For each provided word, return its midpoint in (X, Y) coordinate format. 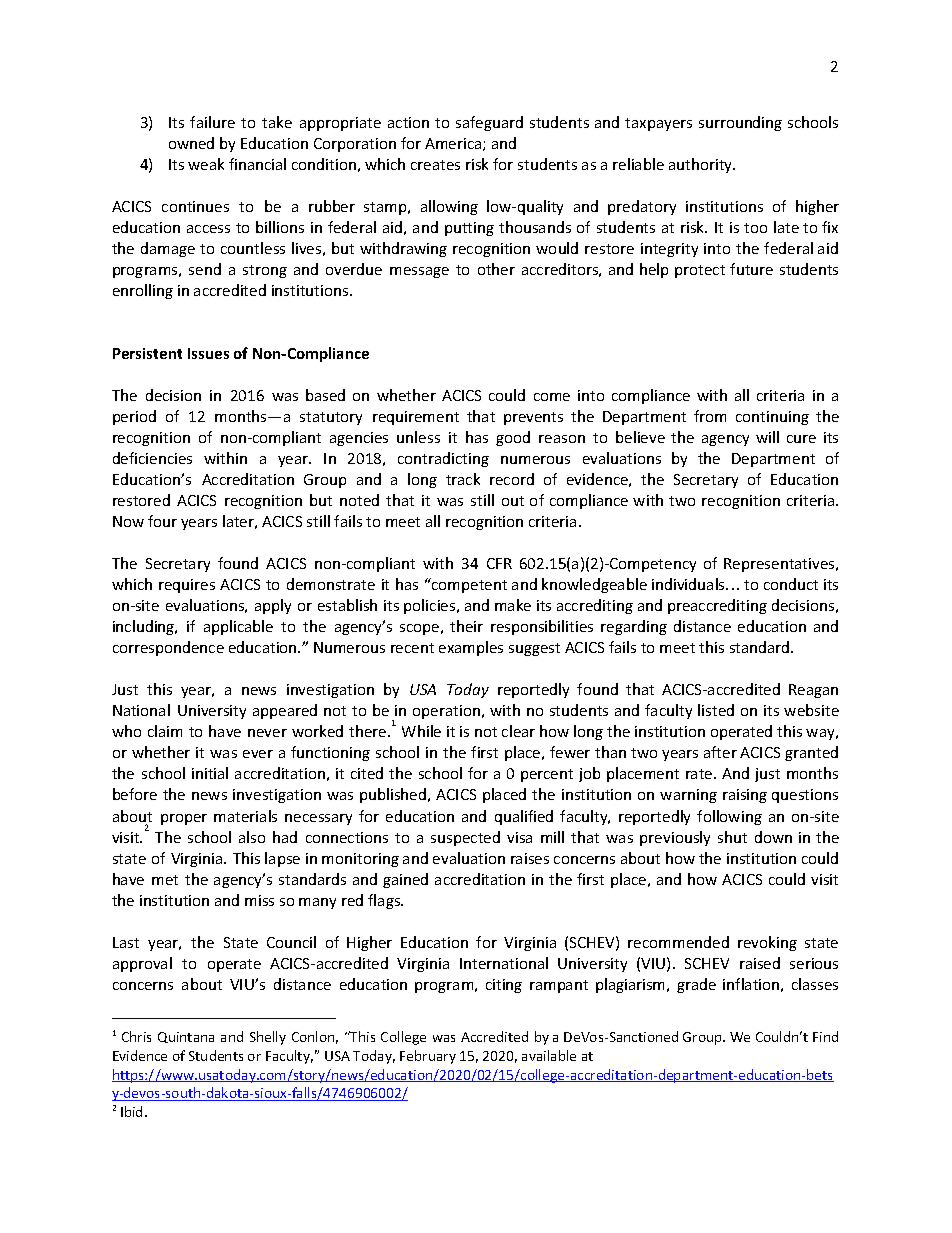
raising (745, 796)
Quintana (186, 1037)
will (767, 437)
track (463, 479)
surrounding (740, 123)
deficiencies (152, 458)
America (454, 144)
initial (210, 773)
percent (547, 775)
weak (206, 164)
